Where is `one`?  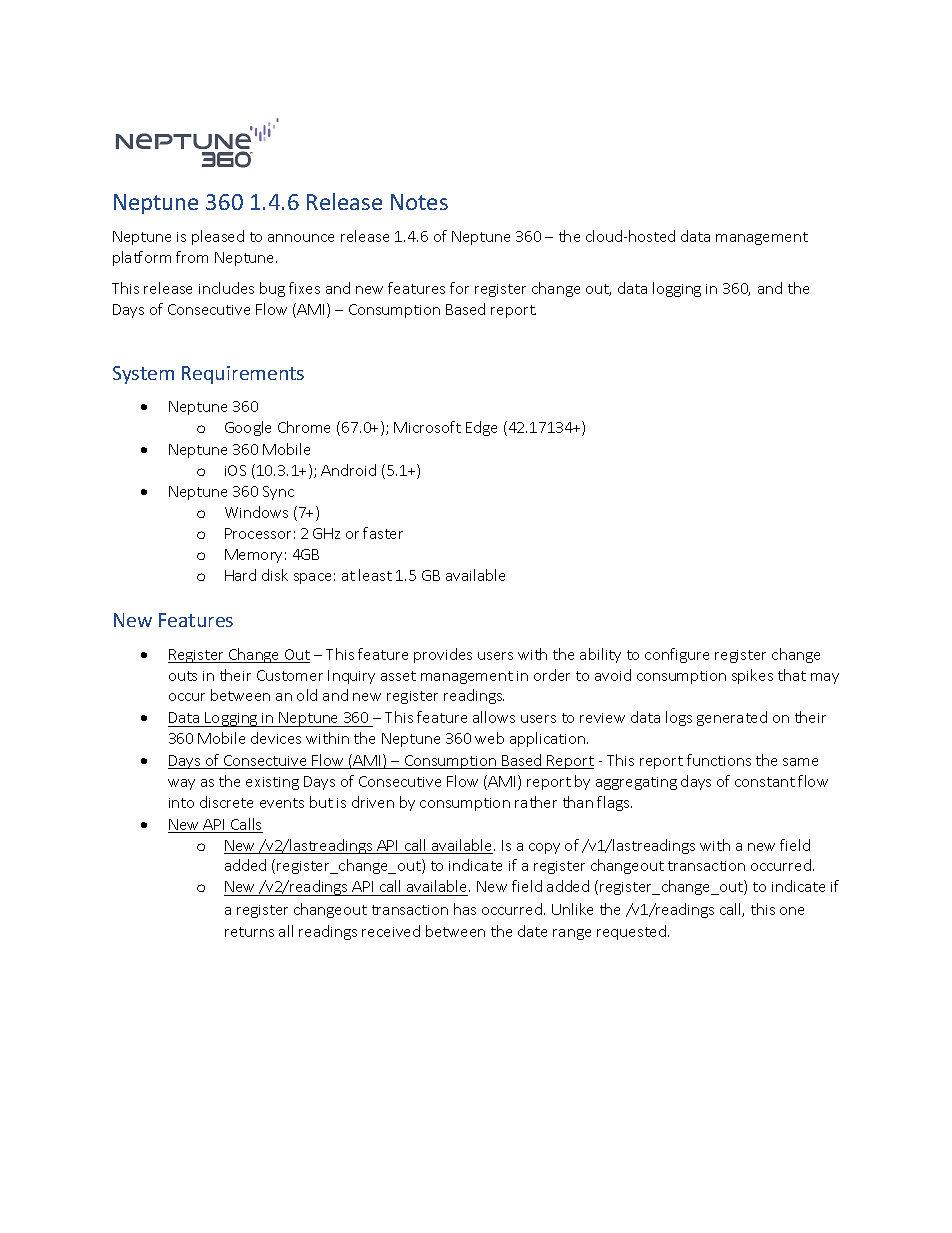
one is located at coordinates (792, 911).
